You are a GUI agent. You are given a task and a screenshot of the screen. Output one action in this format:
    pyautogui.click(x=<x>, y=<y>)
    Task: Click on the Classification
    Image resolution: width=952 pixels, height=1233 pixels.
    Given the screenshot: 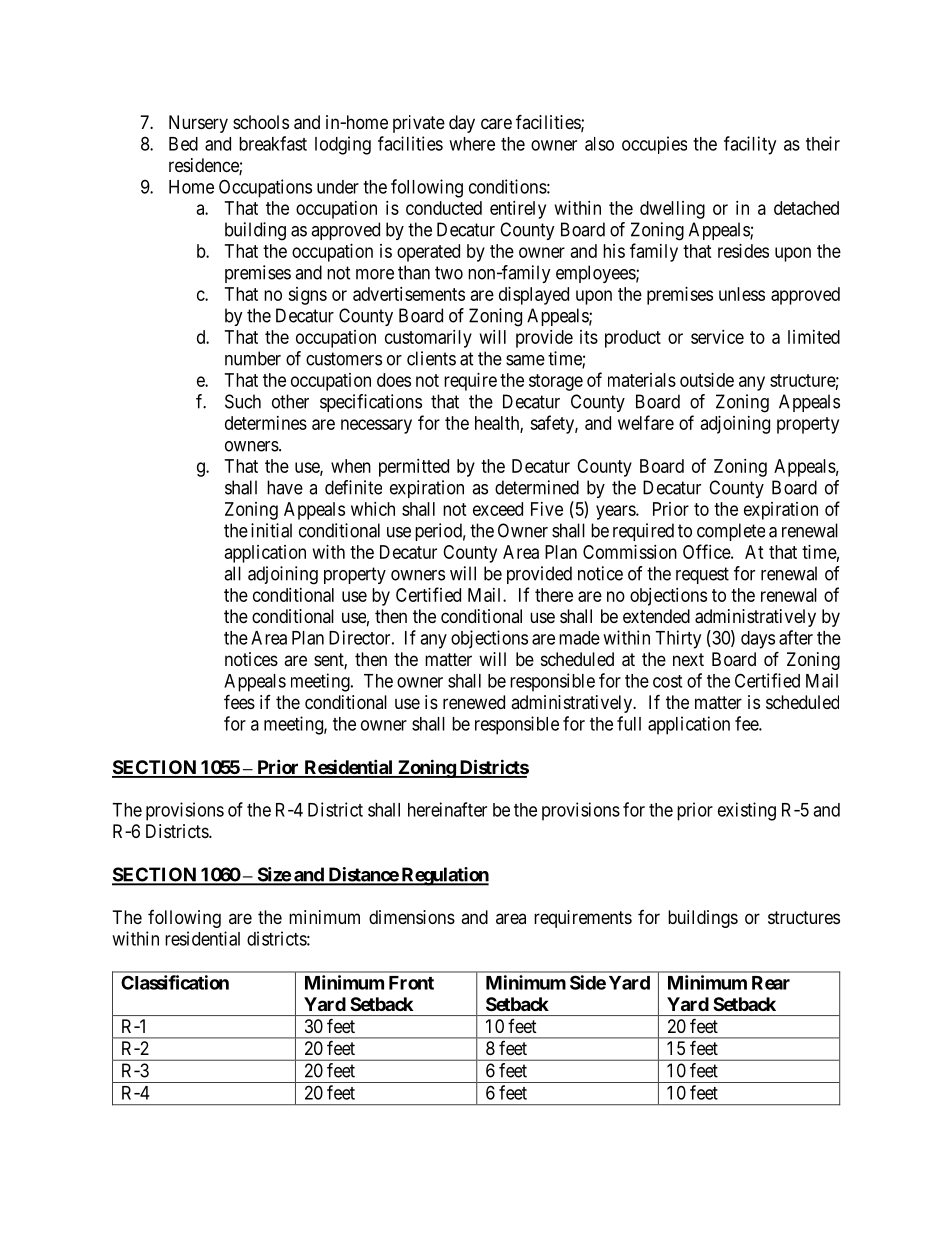 What is the action you would take?
    pyautogui.click(x=175, y=982)
